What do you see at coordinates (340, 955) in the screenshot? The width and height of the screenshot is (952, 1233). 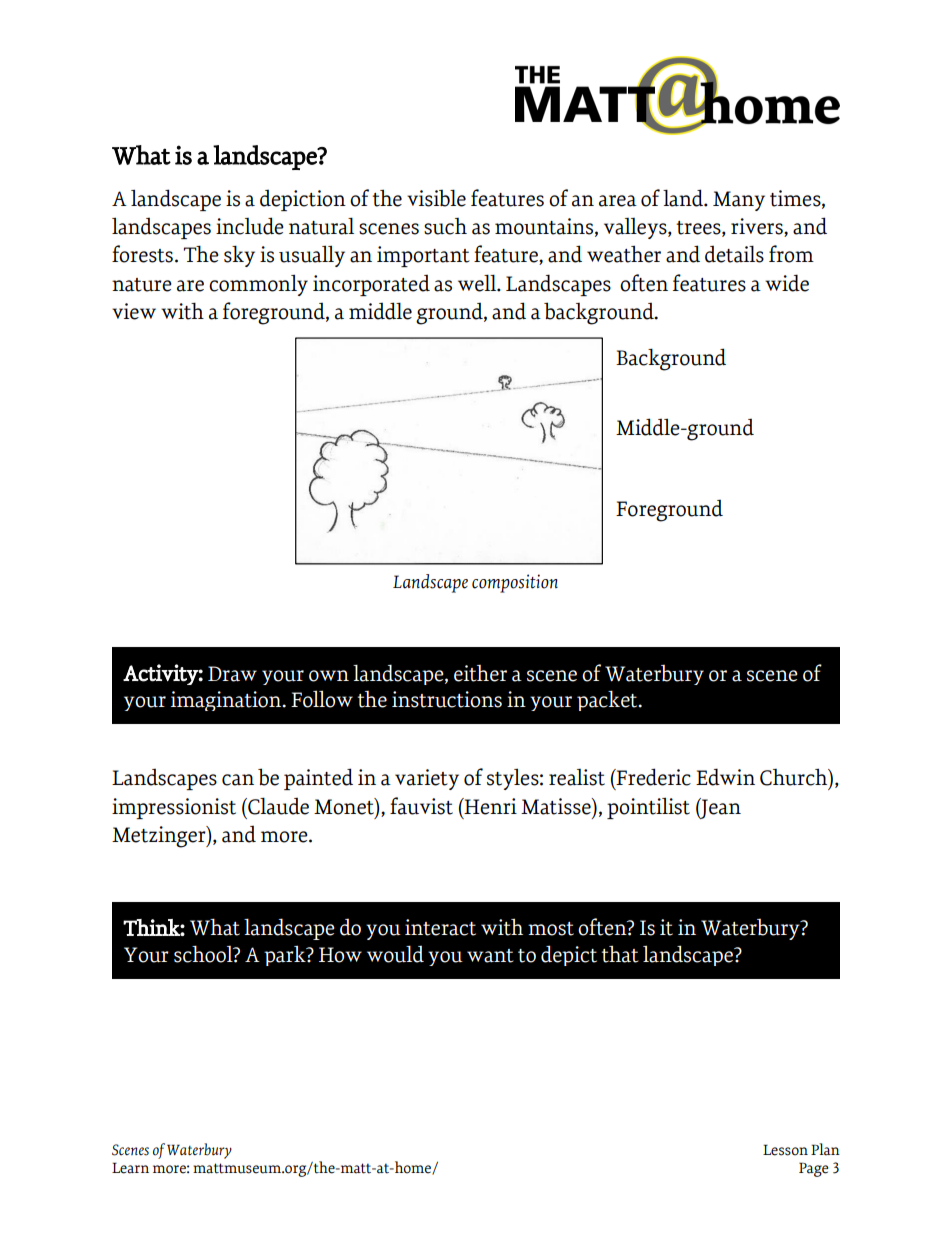 I see `How` at bounding box center [340, 955].
